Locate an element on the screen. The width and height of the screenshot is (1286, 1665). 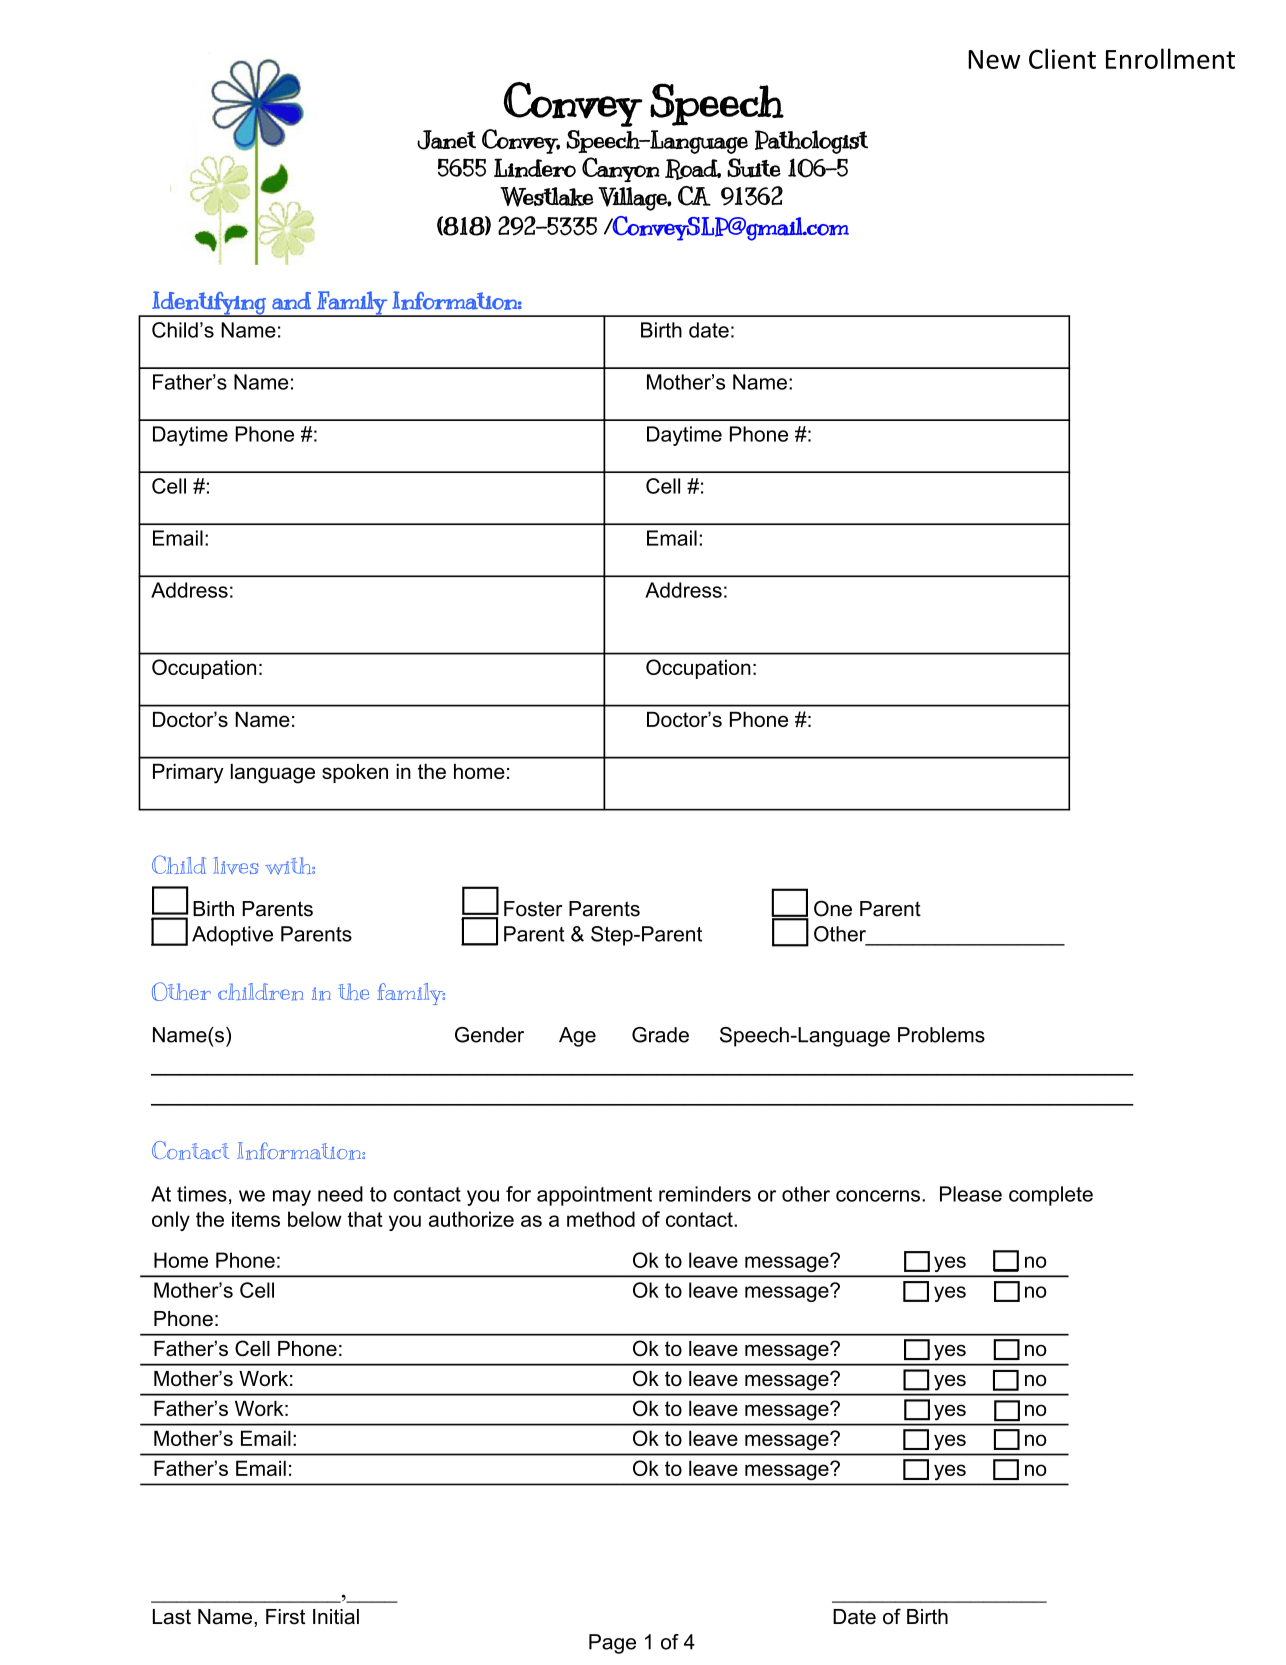
Client is located at coordinates (1062, 58).
